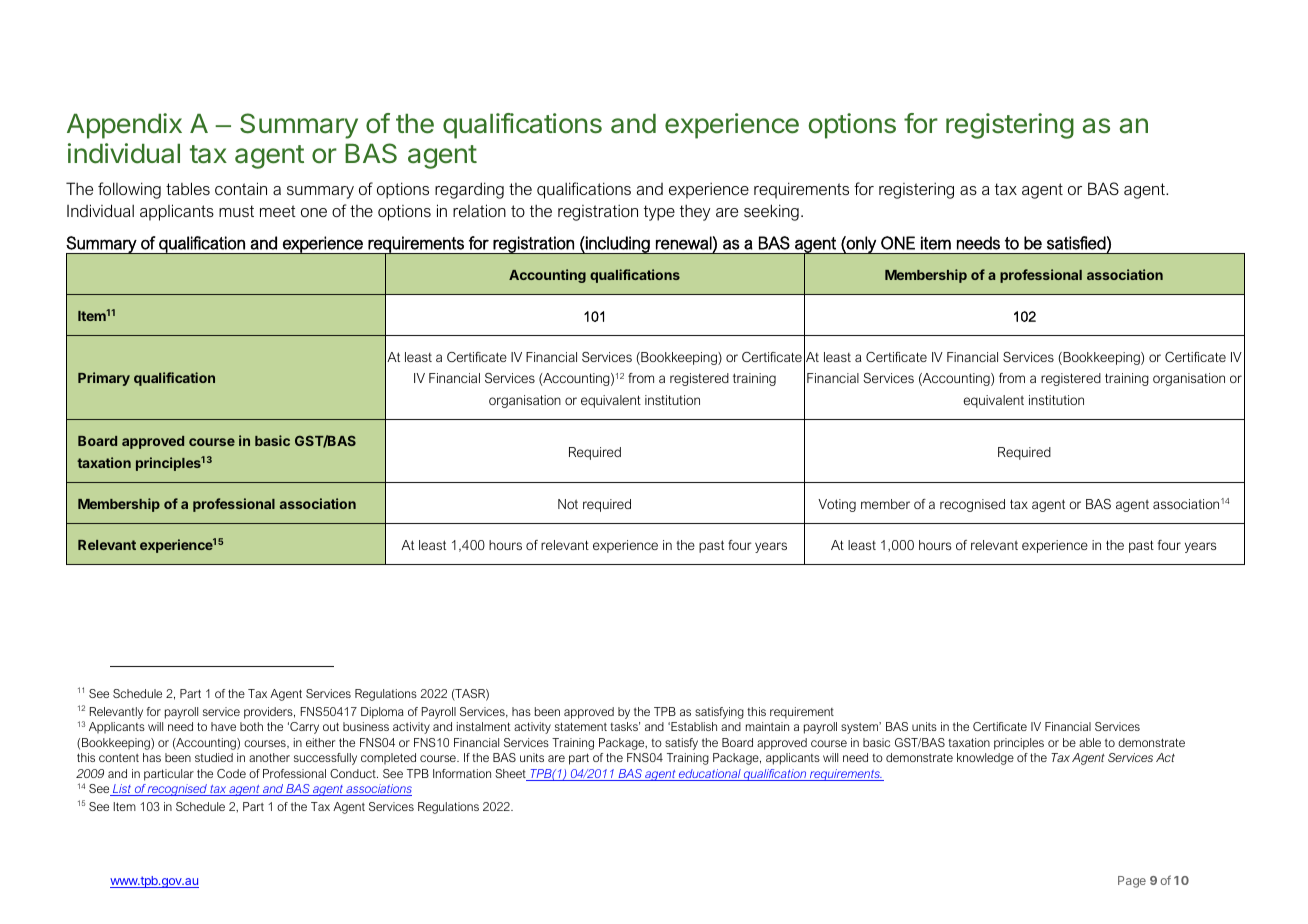 The width and height of the screenshot is (1308, 924). What do you see at coordinates (985, 759) in the screenshot?
I see `knowledge` at bounding box center [985, 759].
